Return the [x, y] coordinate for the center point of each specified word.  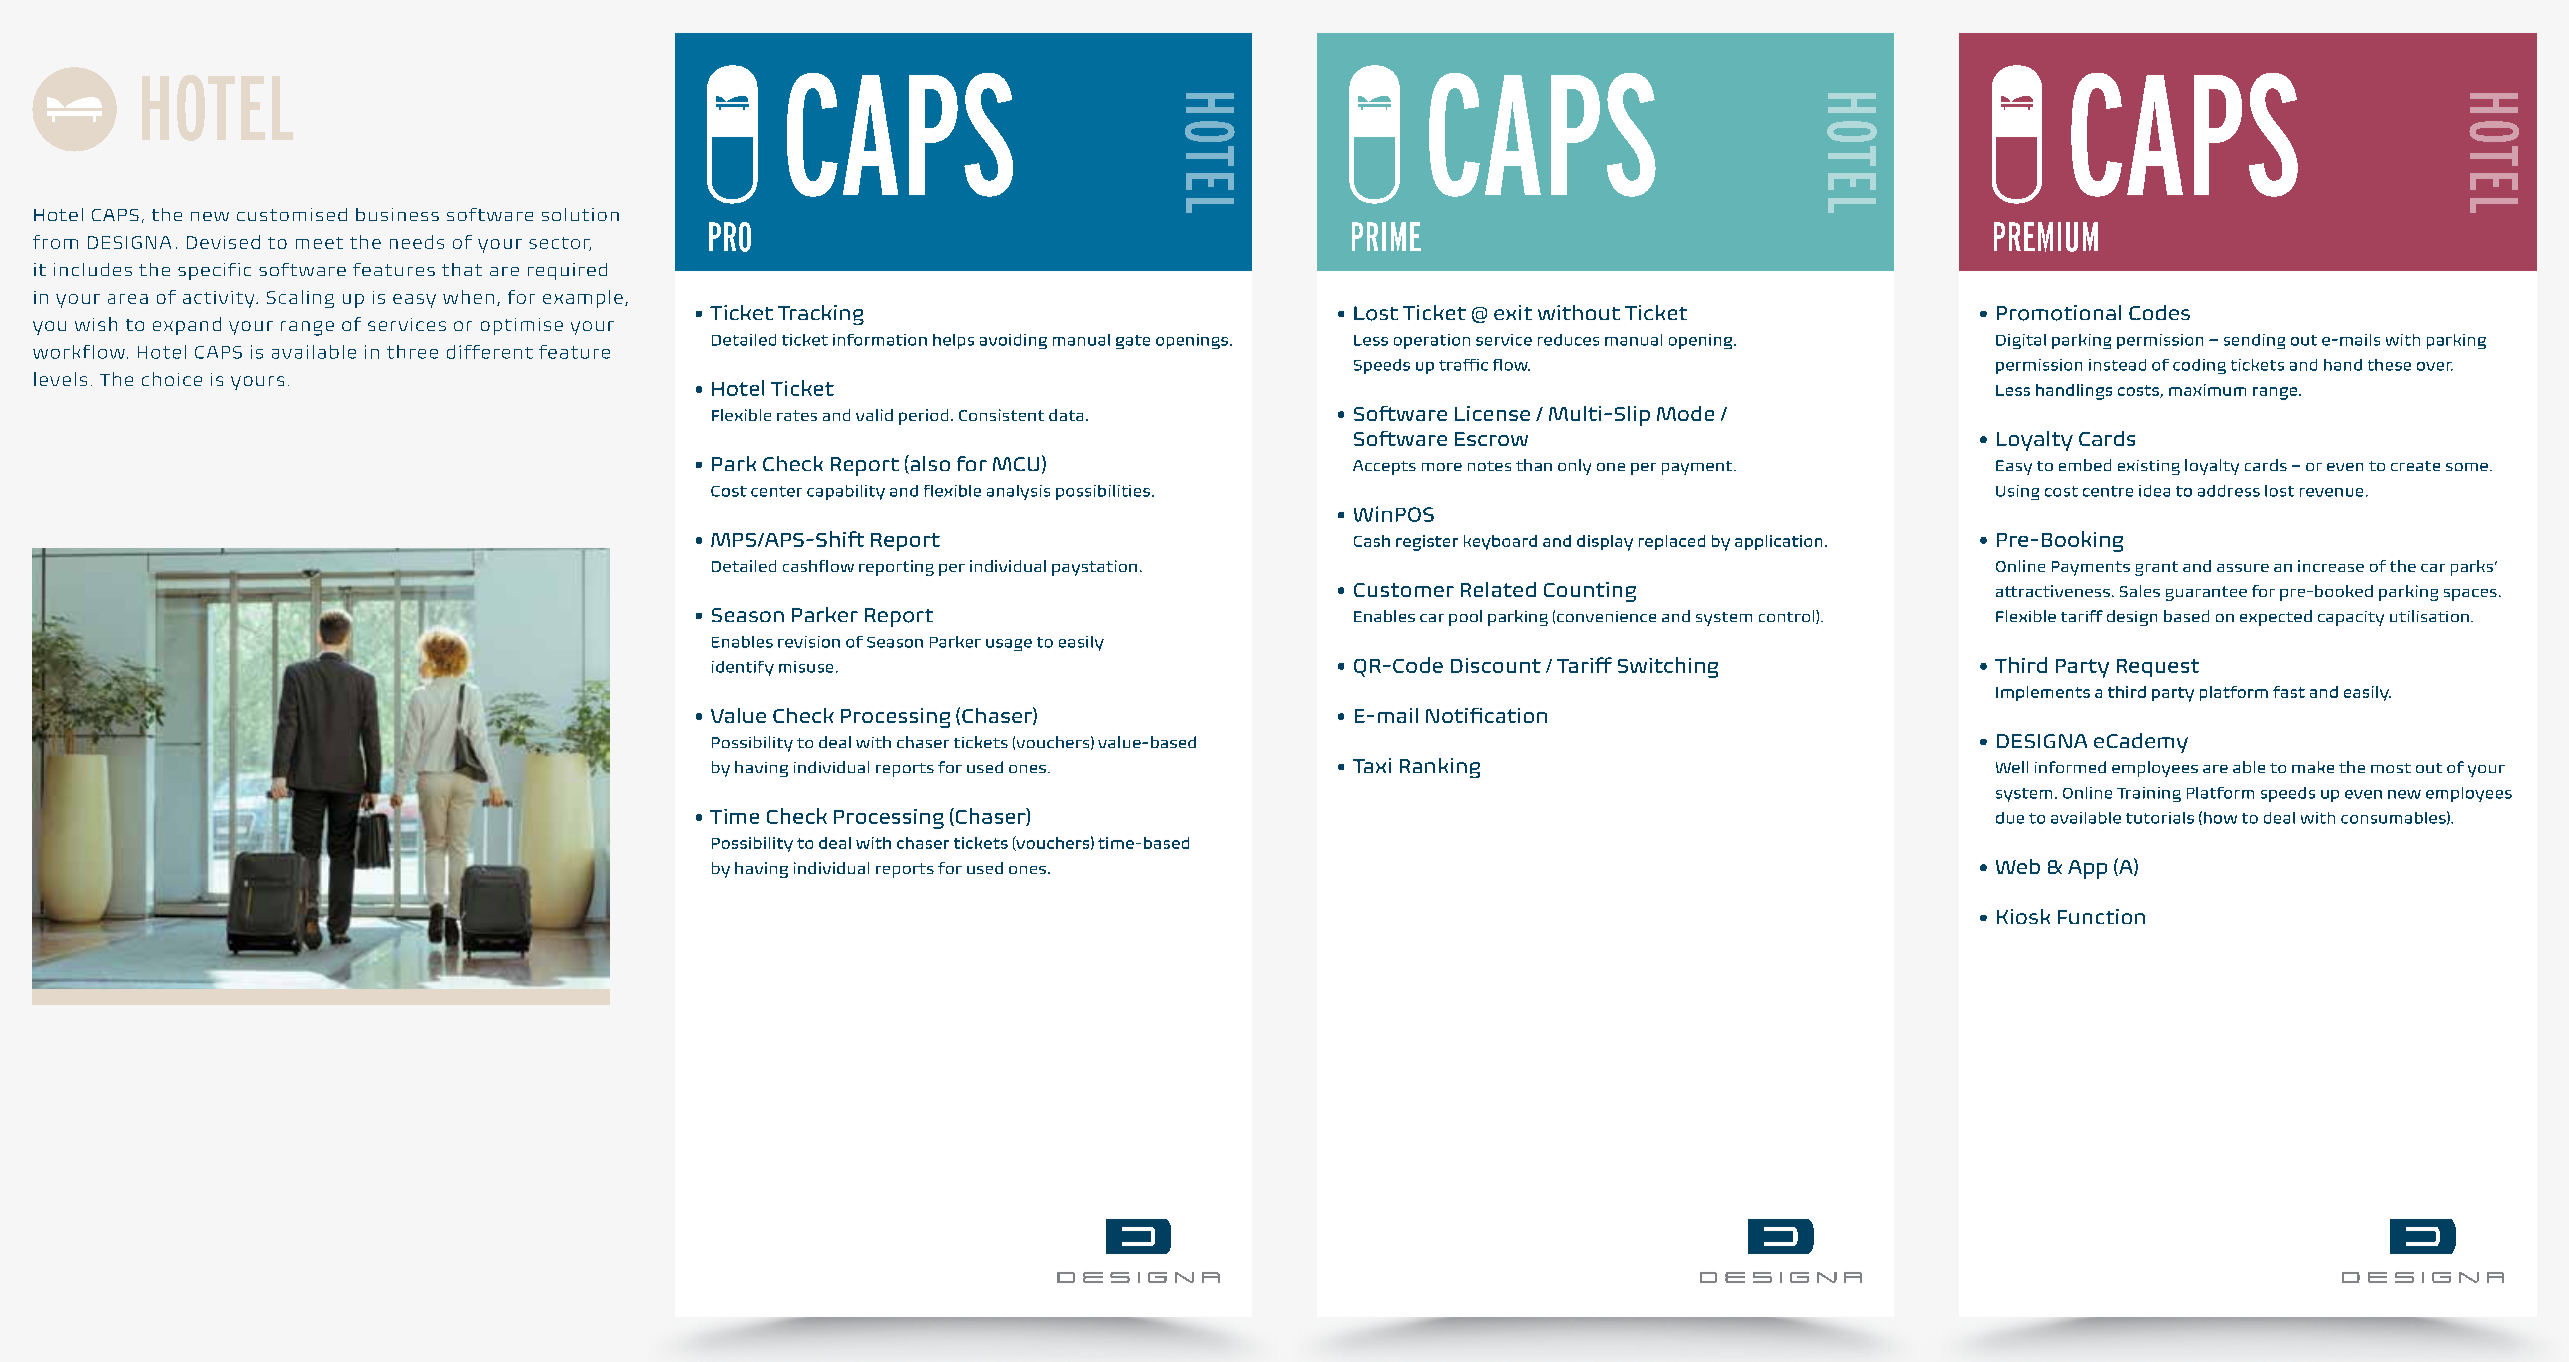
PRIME [1386, 236]
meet [319, 243]
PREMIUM [2046, 237]
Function [2101, 916]
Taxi [1372, 765]
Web [2018, 866]
